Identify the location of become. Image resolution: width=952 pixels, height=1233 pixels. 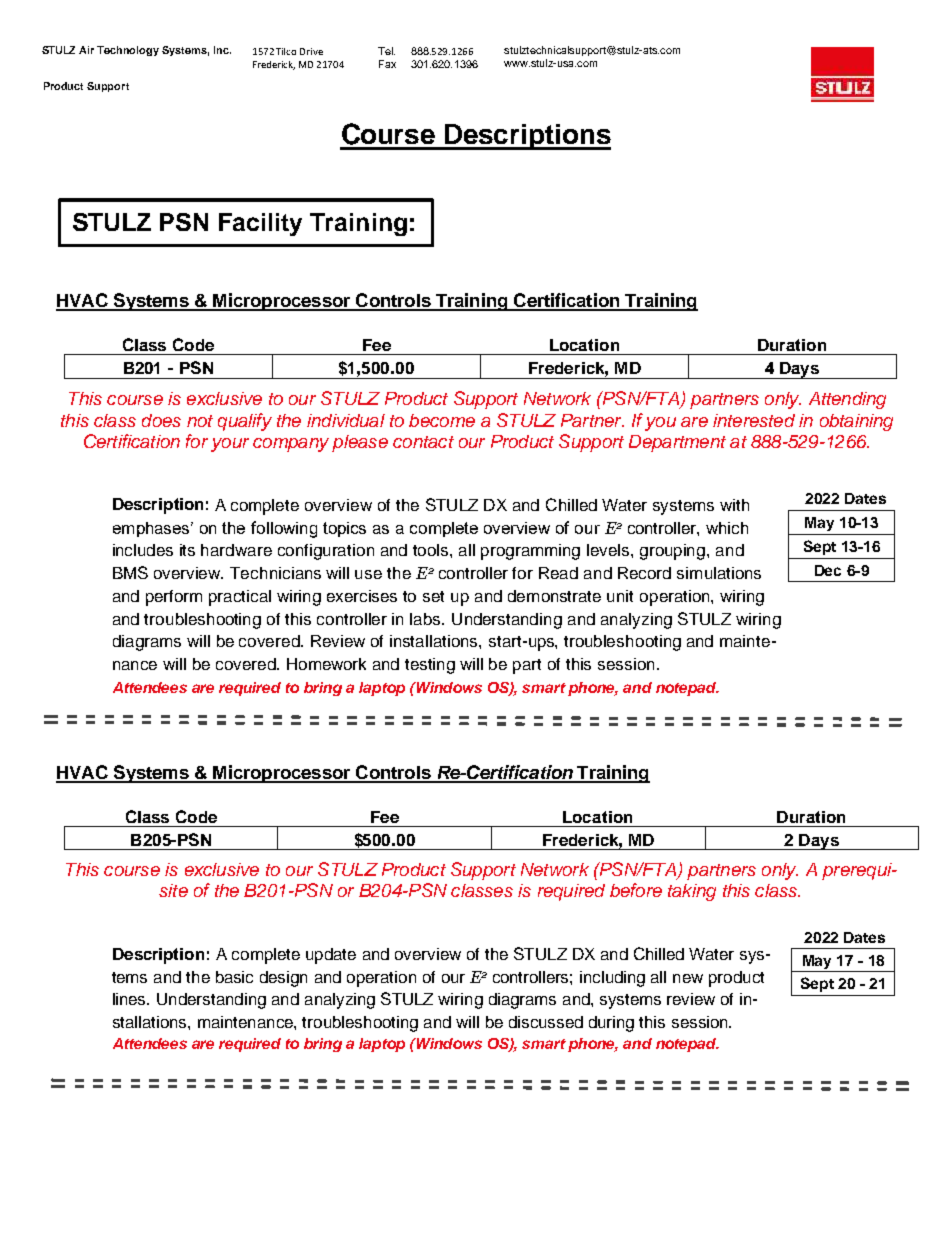
(442, 420).
